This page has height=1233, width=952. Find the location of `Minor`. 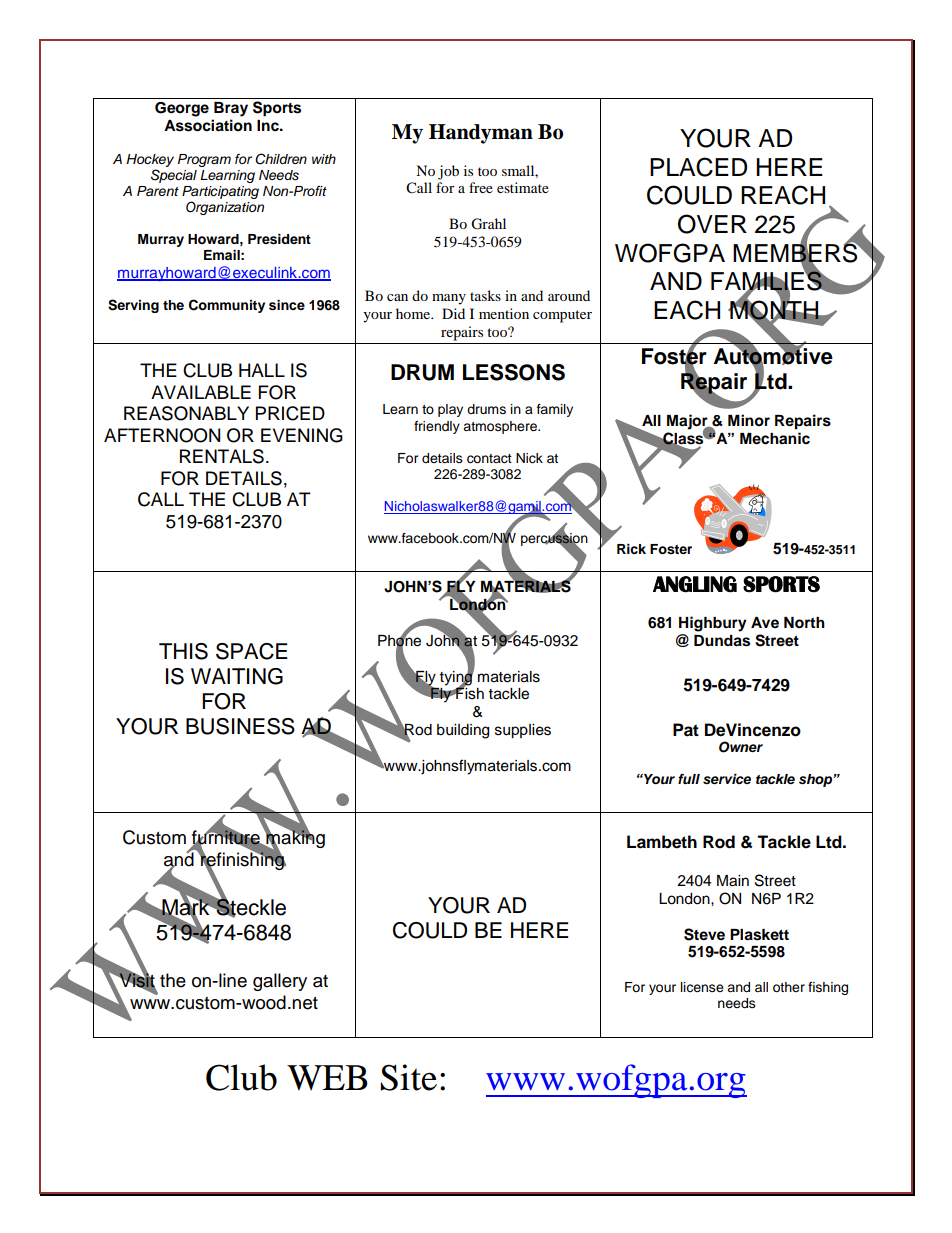

Minor is located at coordinates (749, 420).
